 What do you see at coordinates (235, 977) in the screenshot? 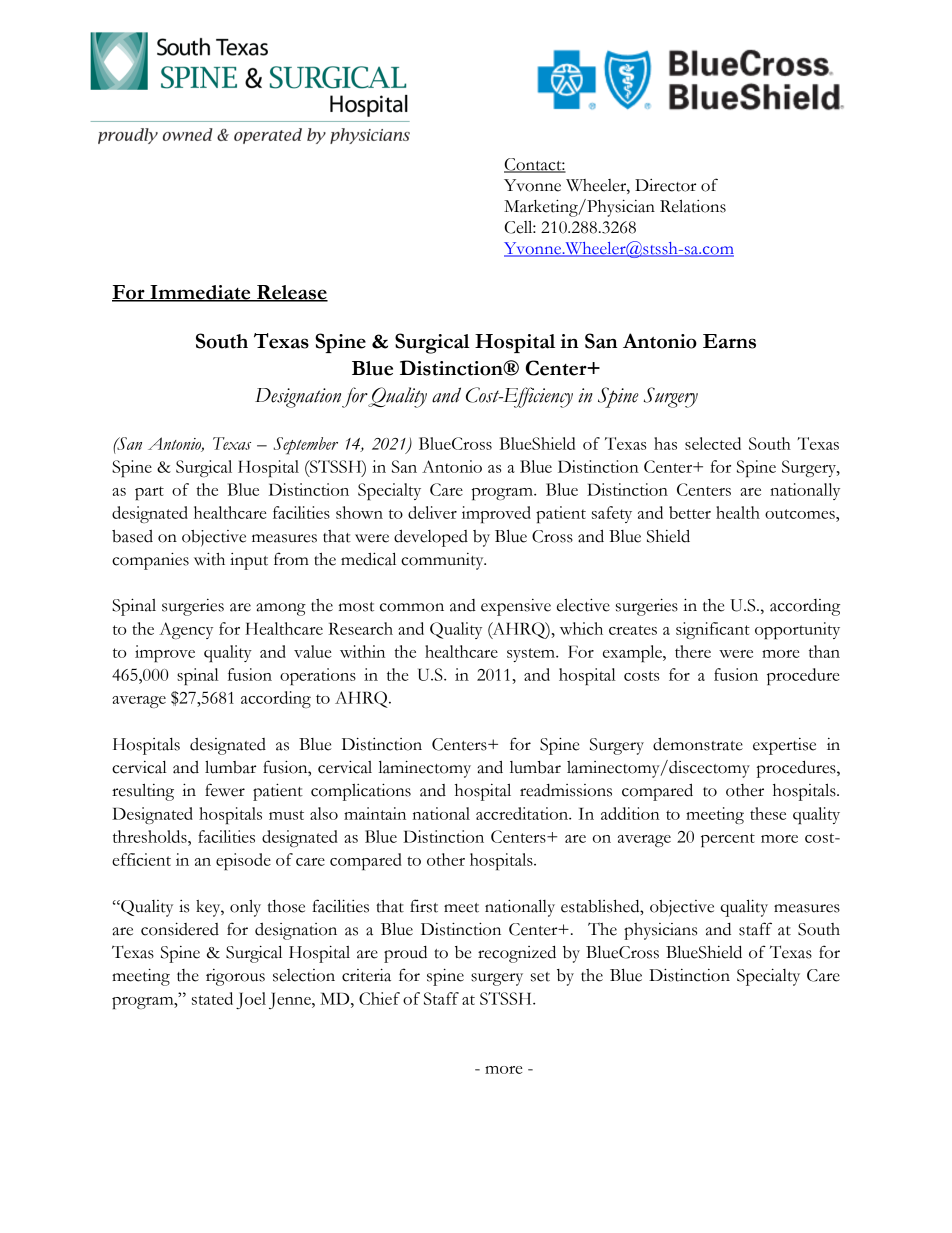
I see `rigorous` at bounding box center [235, 977].
